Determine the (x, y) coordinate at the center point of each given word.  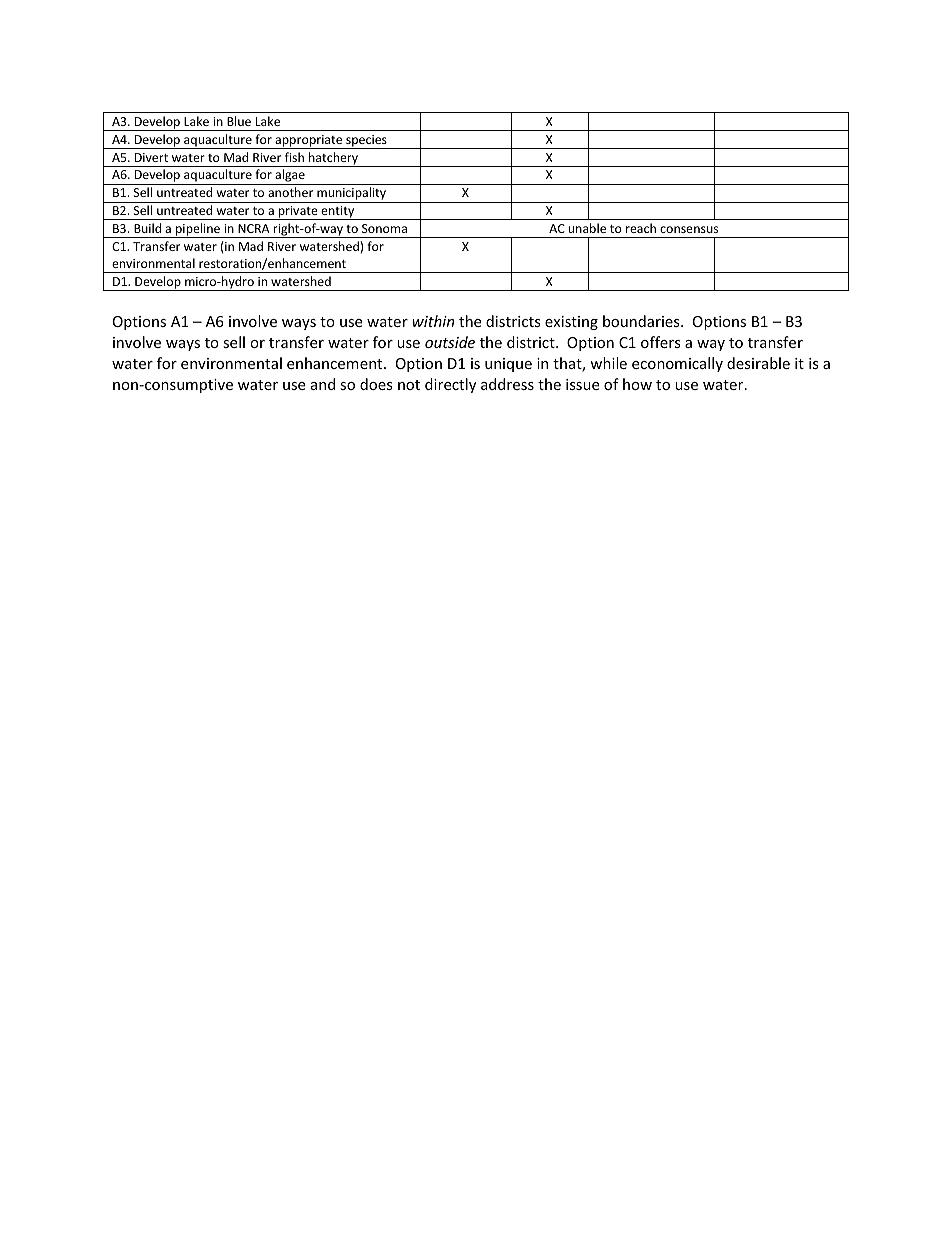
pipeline (198, 230)
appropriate (309, 142)
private (298, 213)
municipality (351, 195)
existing (571, 323)
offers (661, 342)
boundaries (642, 321)
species (366, 142)
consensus (689, 229)
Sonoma (384, 228)
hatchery (333, 159)
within (433, 321)
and (323, 384)
